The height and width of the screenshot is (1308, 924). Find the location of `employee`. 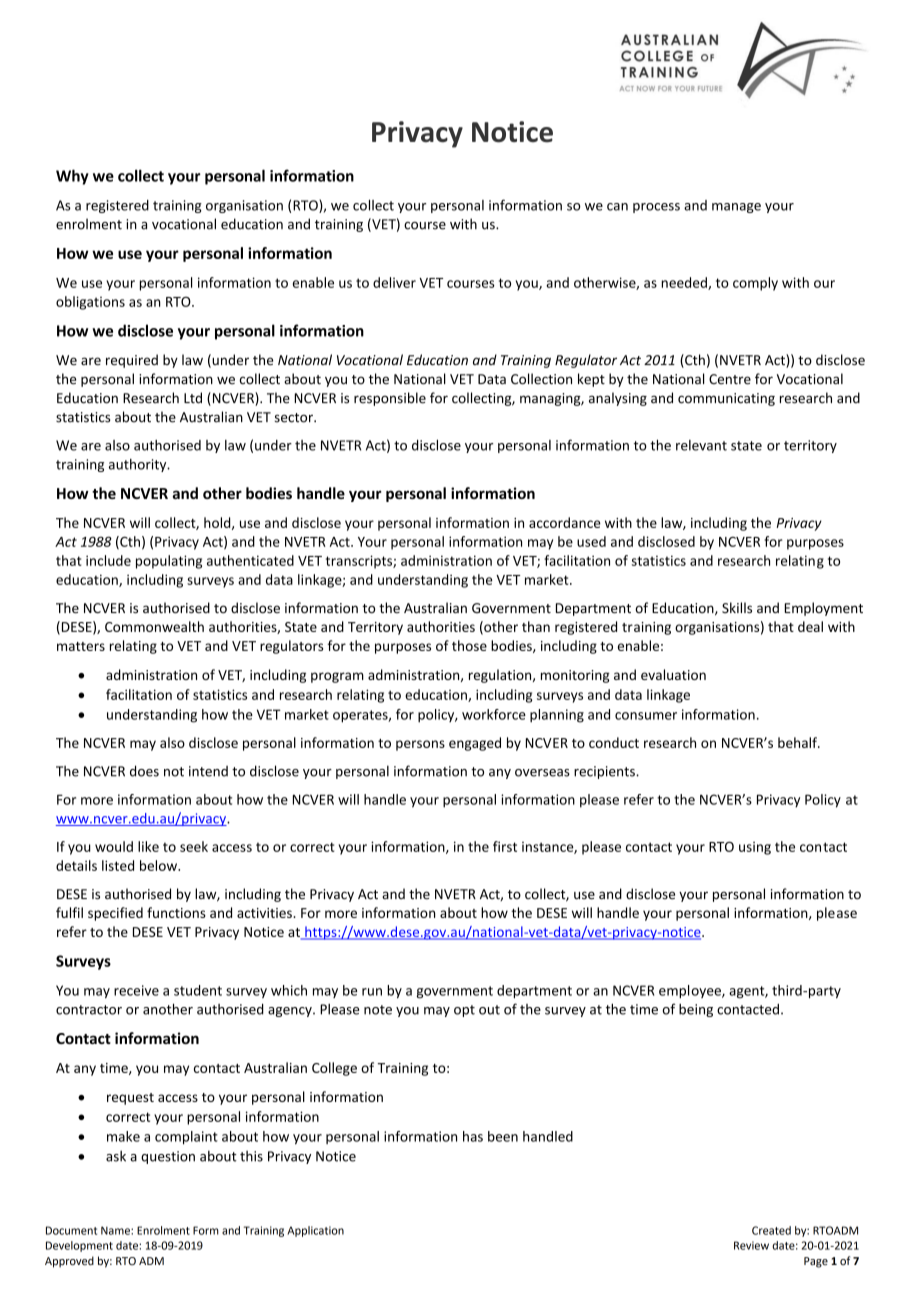

employee is located at coordinates (691, 992).
